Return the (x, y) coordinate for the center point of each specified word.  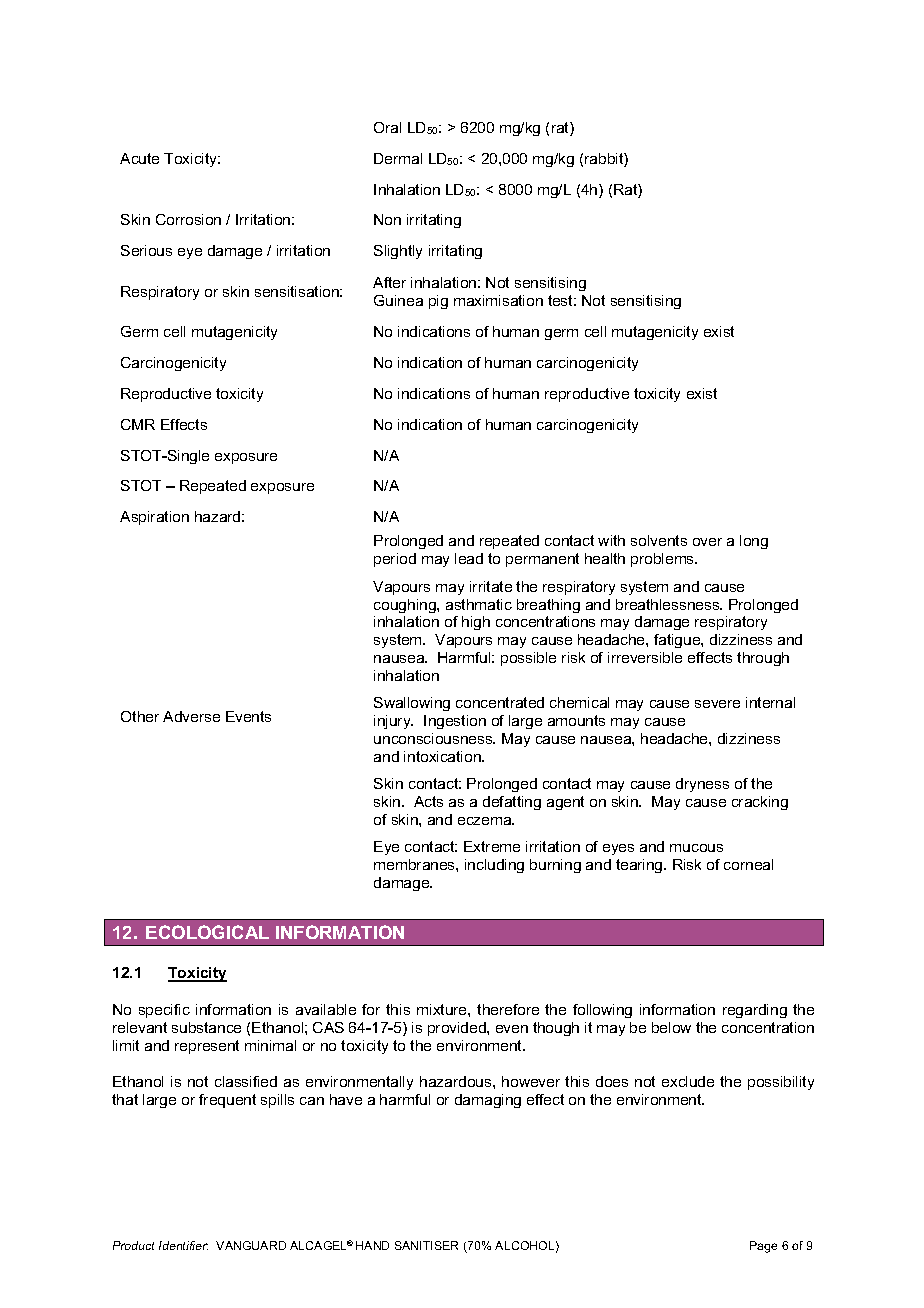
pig (438, 302)
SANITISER (426, 1245)
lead (469, 558)
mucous (696, 848)
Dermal (398, 158)
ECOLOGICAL (207, 932)
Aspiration (154, 518)
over (707, 542)
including (494, 866)
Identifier (183, 1245)
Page (763, 1247)
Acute (139, 158)
